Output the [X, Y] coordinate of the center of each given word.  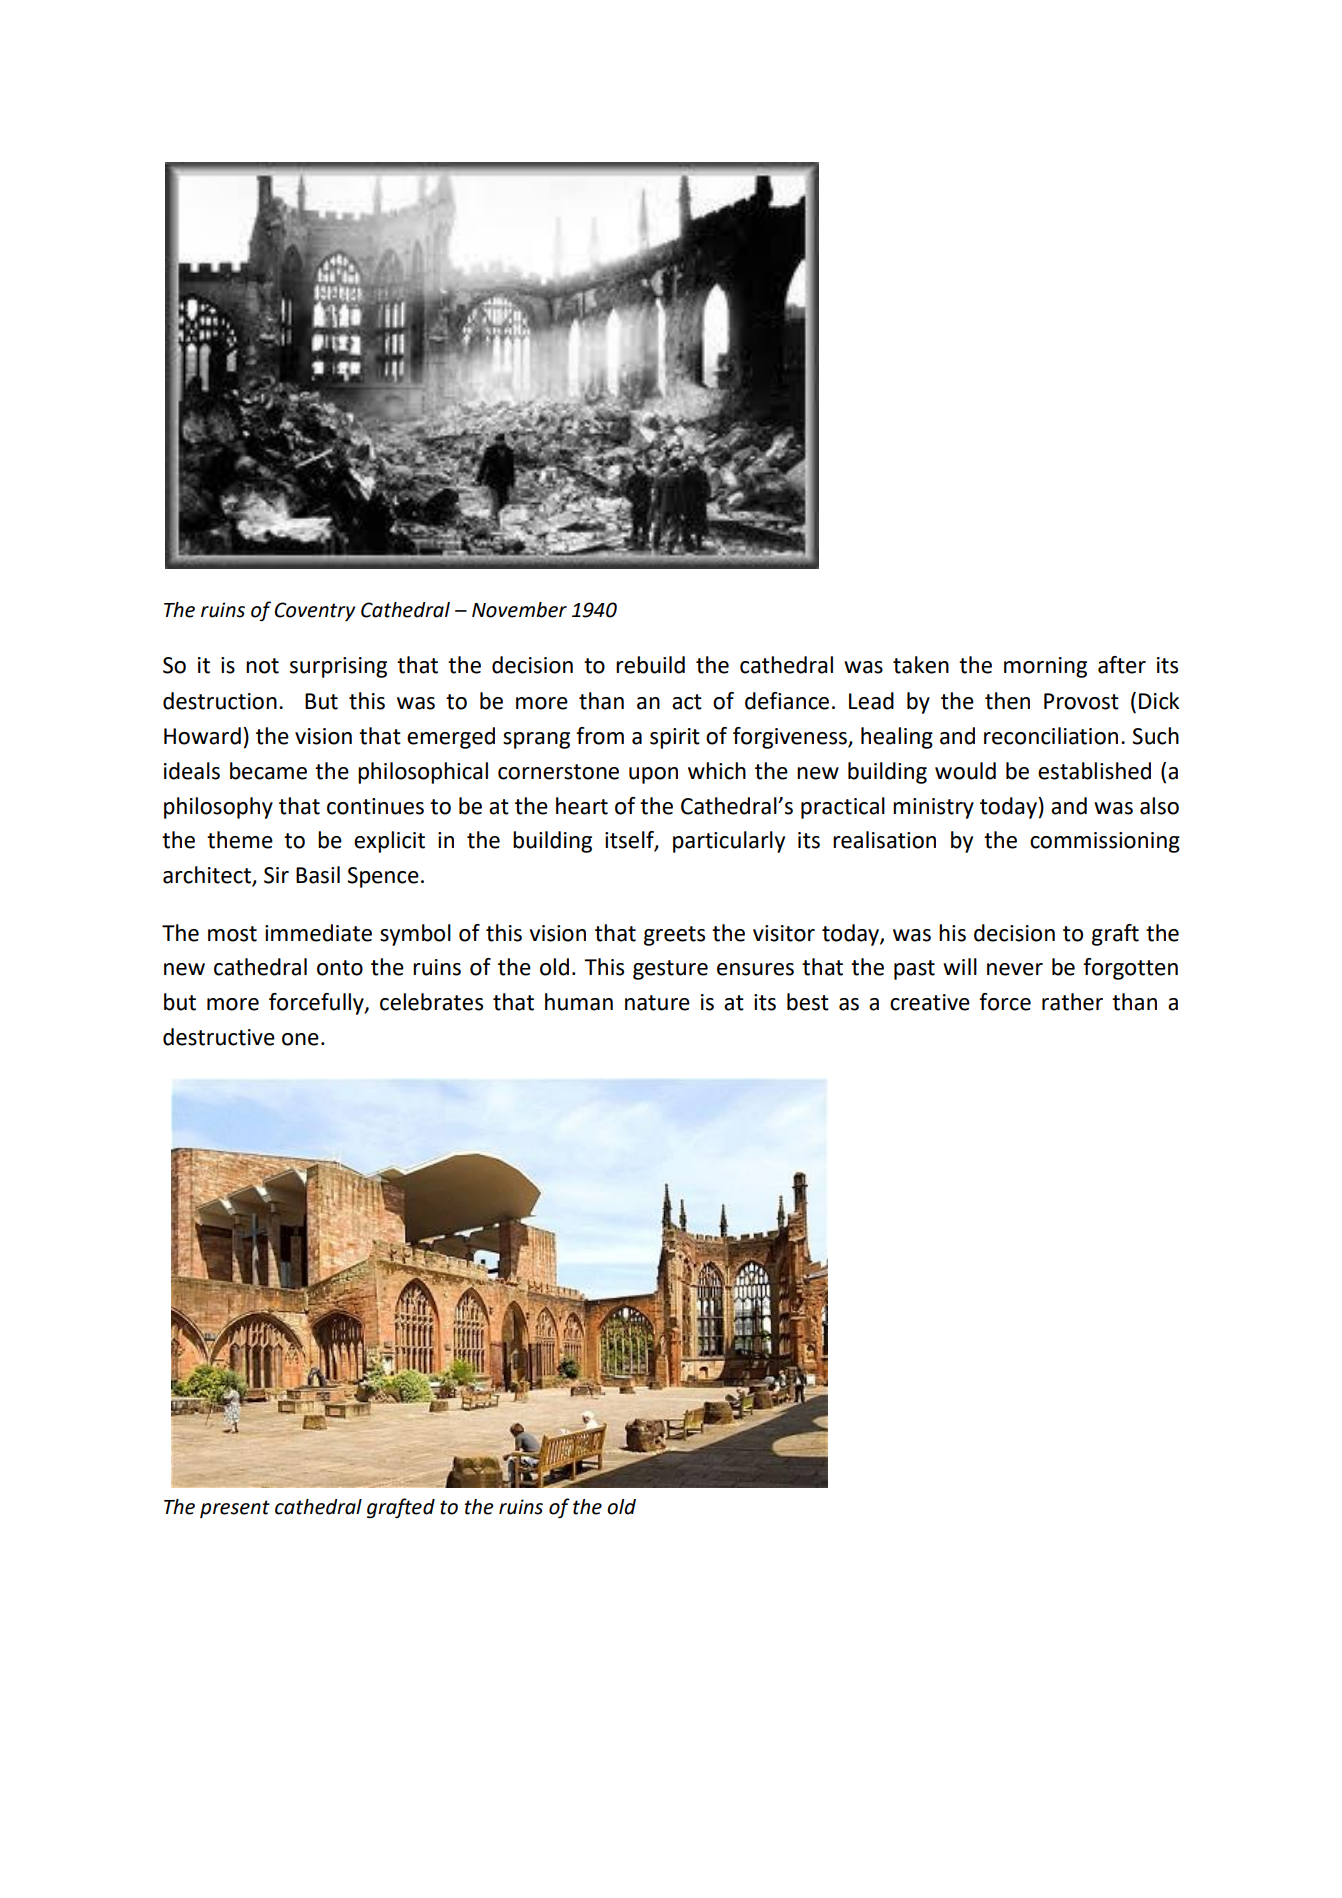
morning [1045, 667]
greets [674, 936]
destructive [219, 1037]
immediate [318, 933]
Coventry [315, 611]
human [579, 1002]
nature [657, 1003]
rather [1072, 1002]
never [1015, 969]
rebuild [650, 665]
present [235, 1509]
